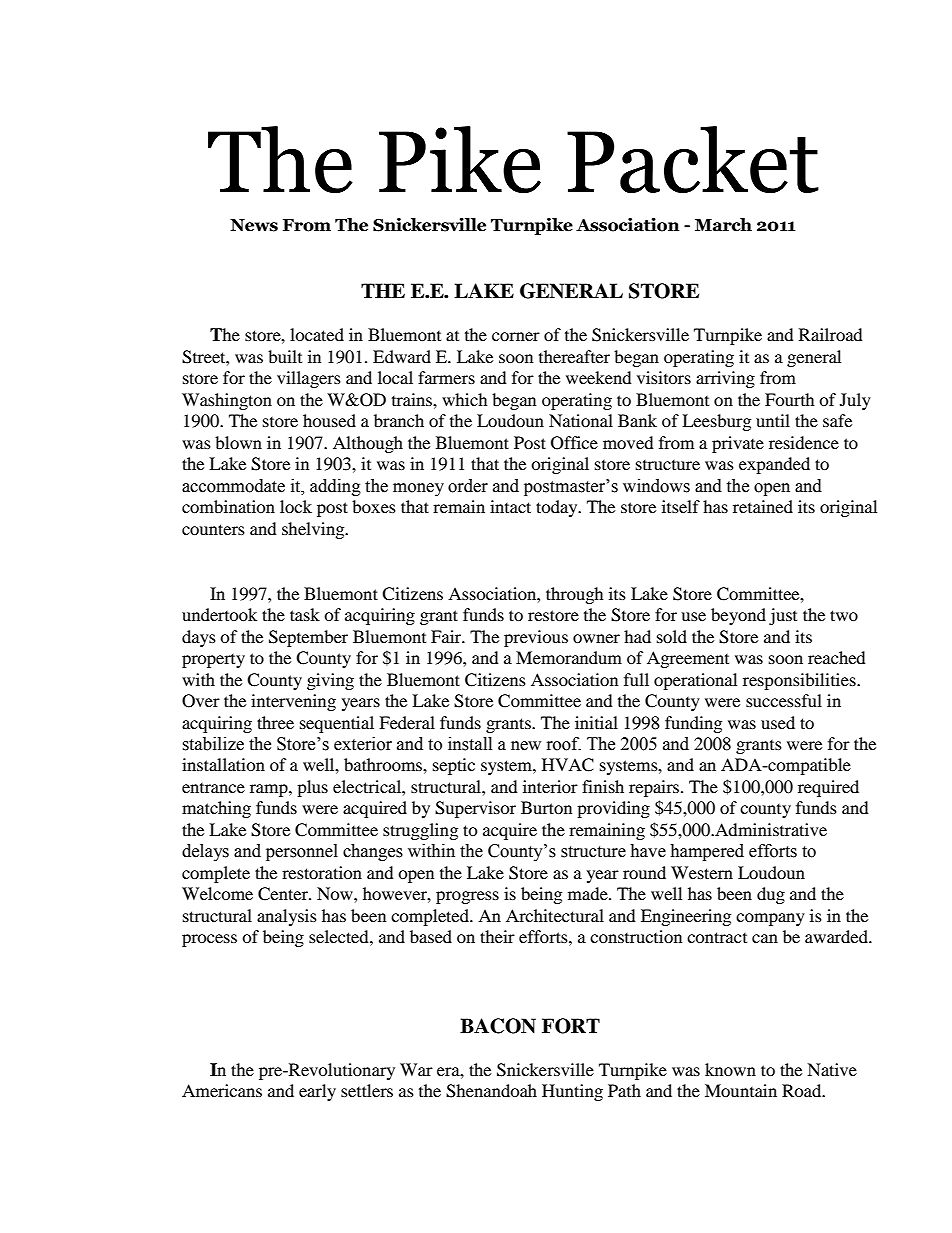  Describe the element at coordinates (774, 465) in the page. I see `expanded` at that location.
